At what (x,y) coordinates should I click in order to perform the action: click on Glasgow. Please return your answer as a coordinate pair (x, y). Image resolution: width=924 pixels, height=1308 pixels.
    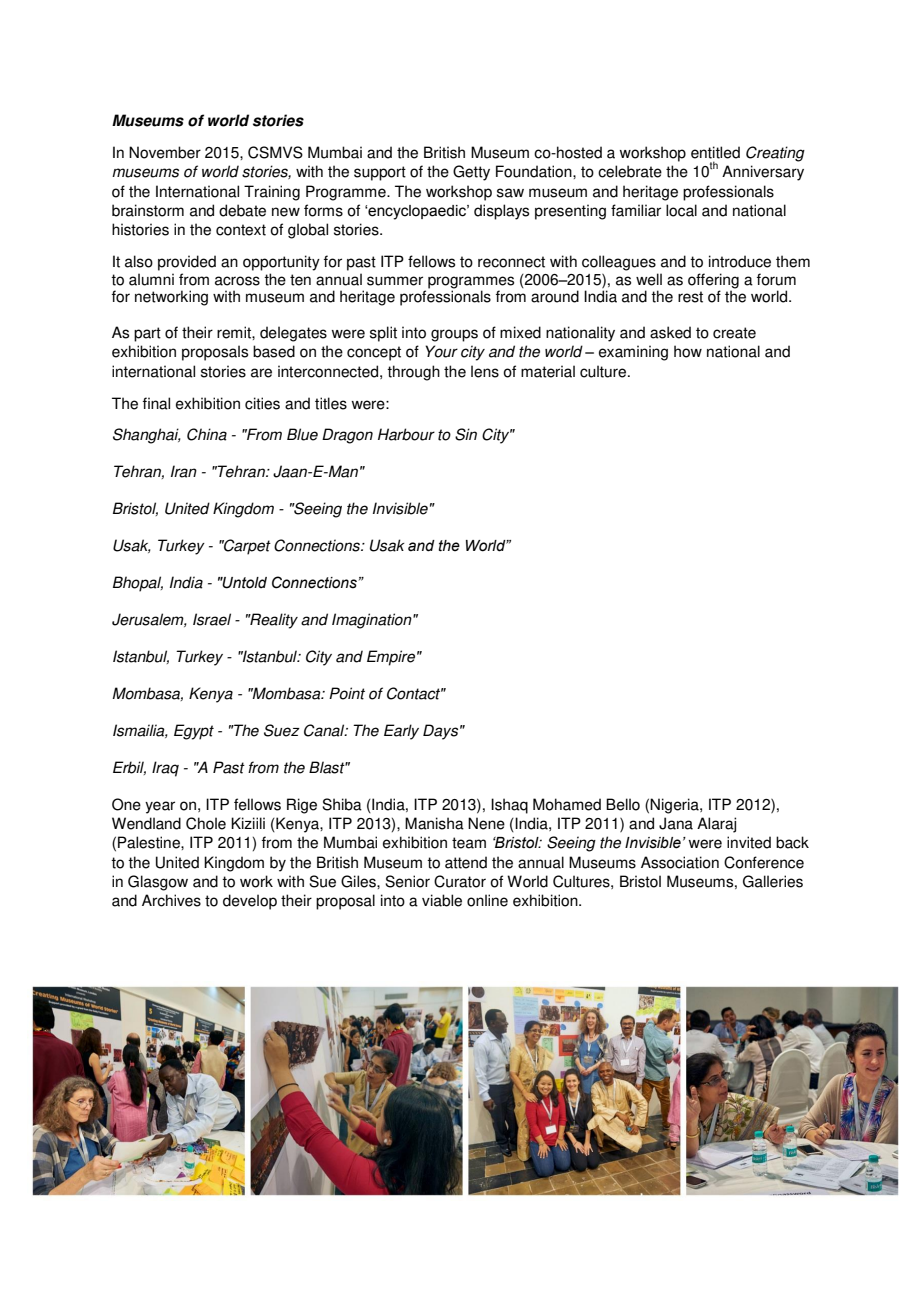
    Looking at the image, I should click on (158, 883).
